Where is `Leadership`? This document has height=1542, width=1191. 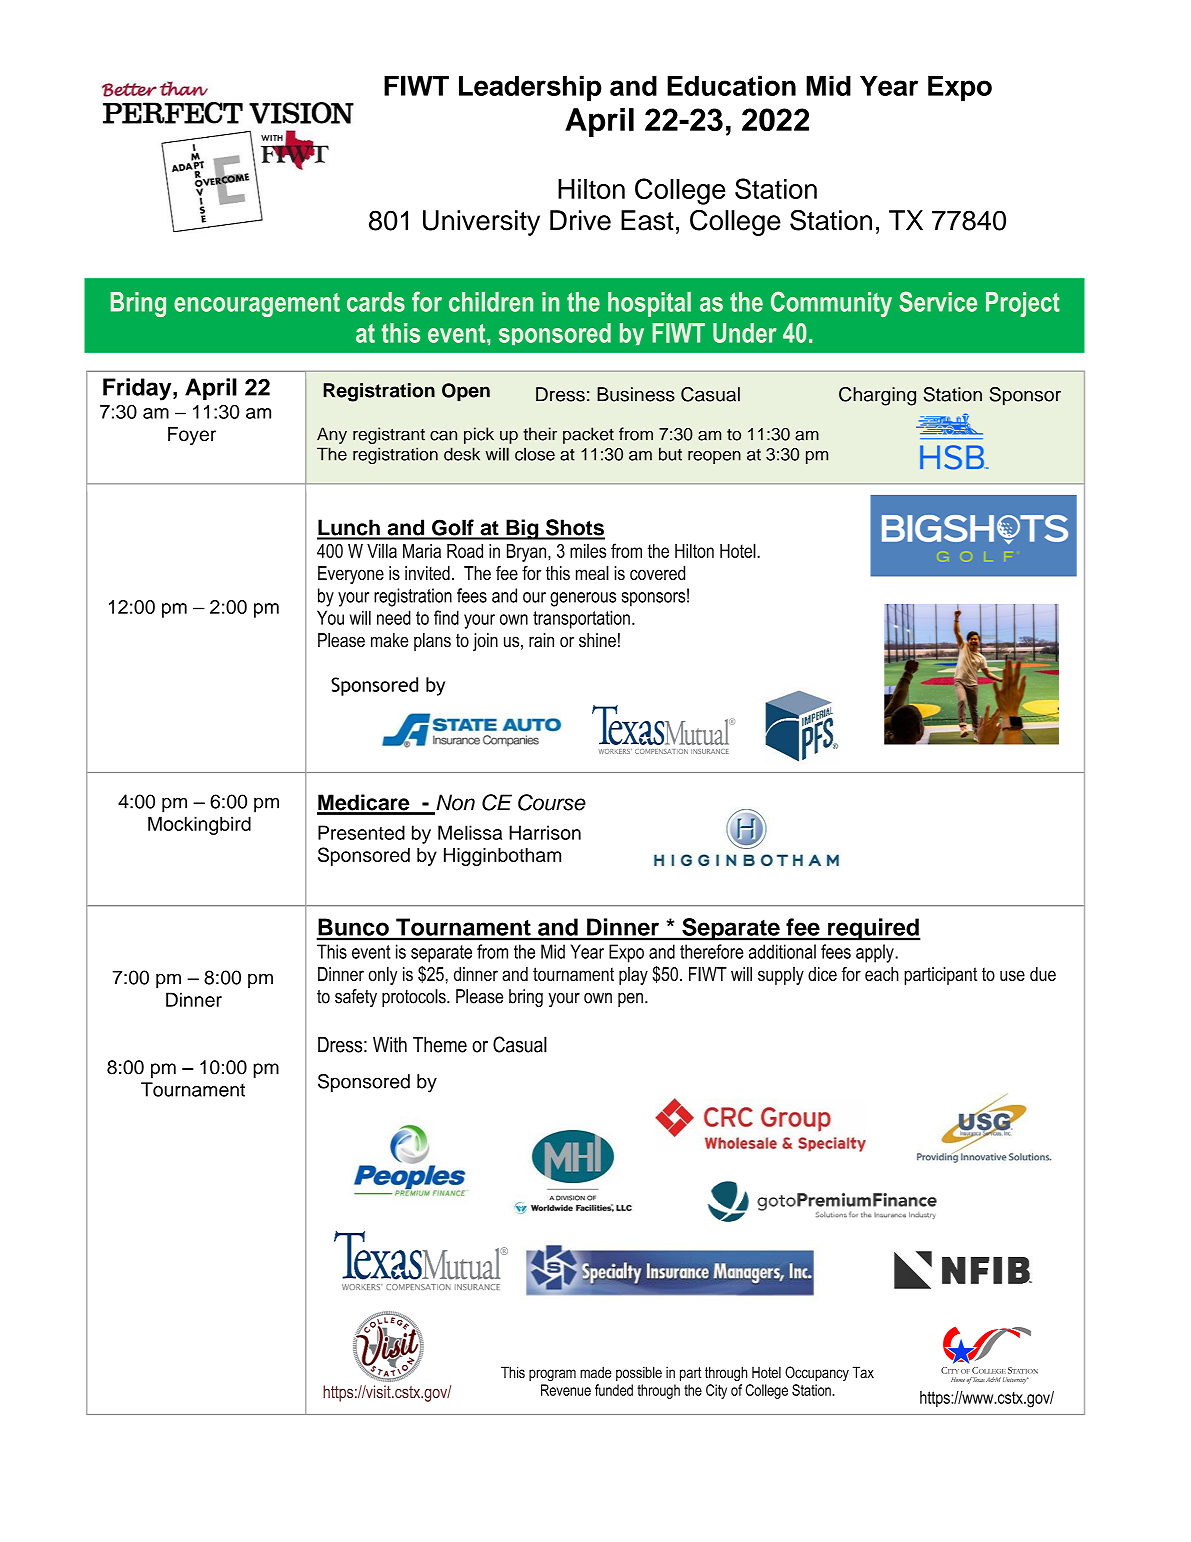 Leadership is located at coordinates (530, 88).
